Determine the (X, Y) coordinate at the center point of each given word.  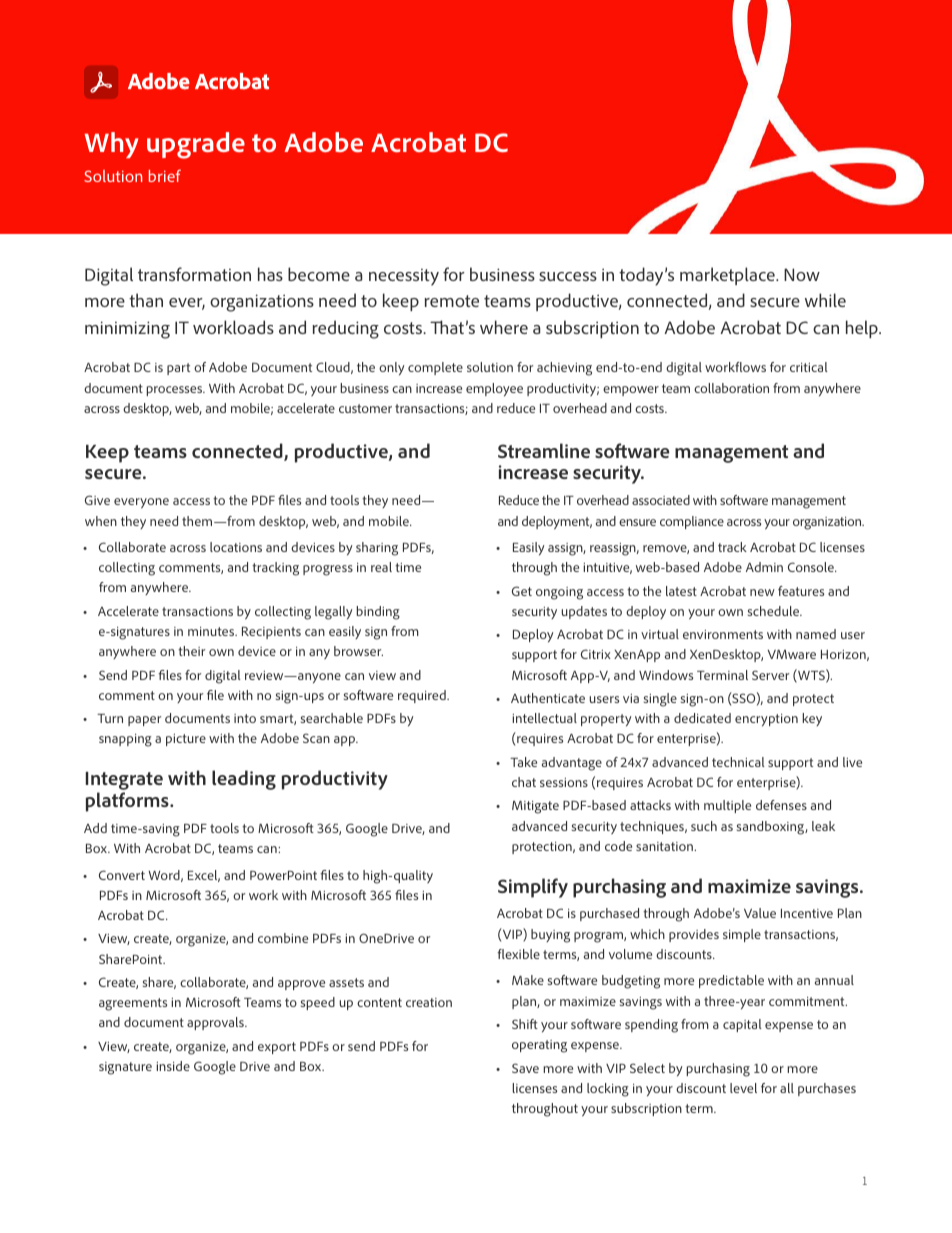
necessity (404, 277)
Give (97, 500)
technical (738, 762)
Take (523, 762)
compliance (692, 522)
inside (173, 1066)
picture (186, 740)
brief (165, 175)
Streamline (544, 450)
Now (802, 274)
